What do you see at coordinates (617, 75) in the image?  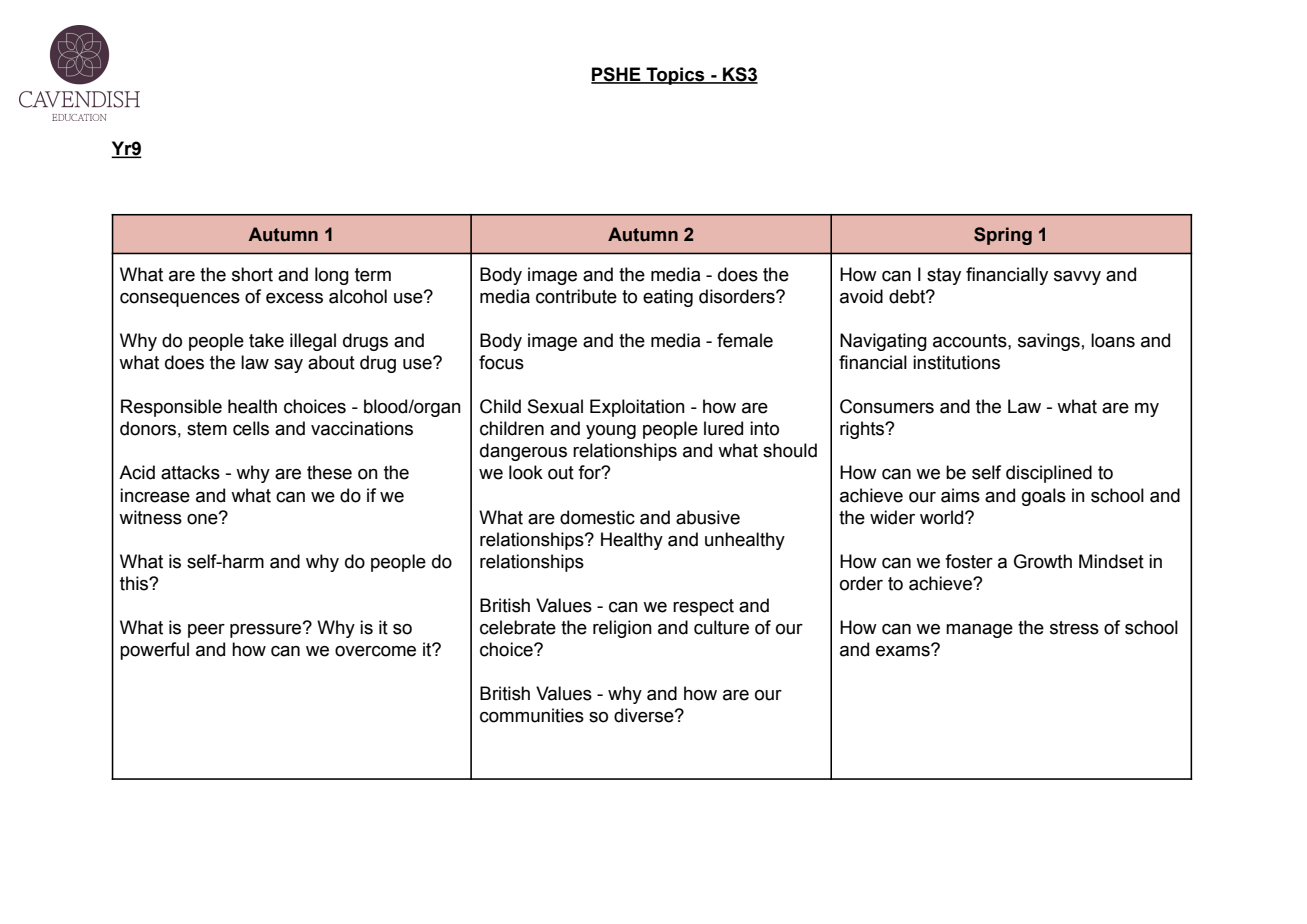 I see `PSHE` at bounding box center [617, 75].
